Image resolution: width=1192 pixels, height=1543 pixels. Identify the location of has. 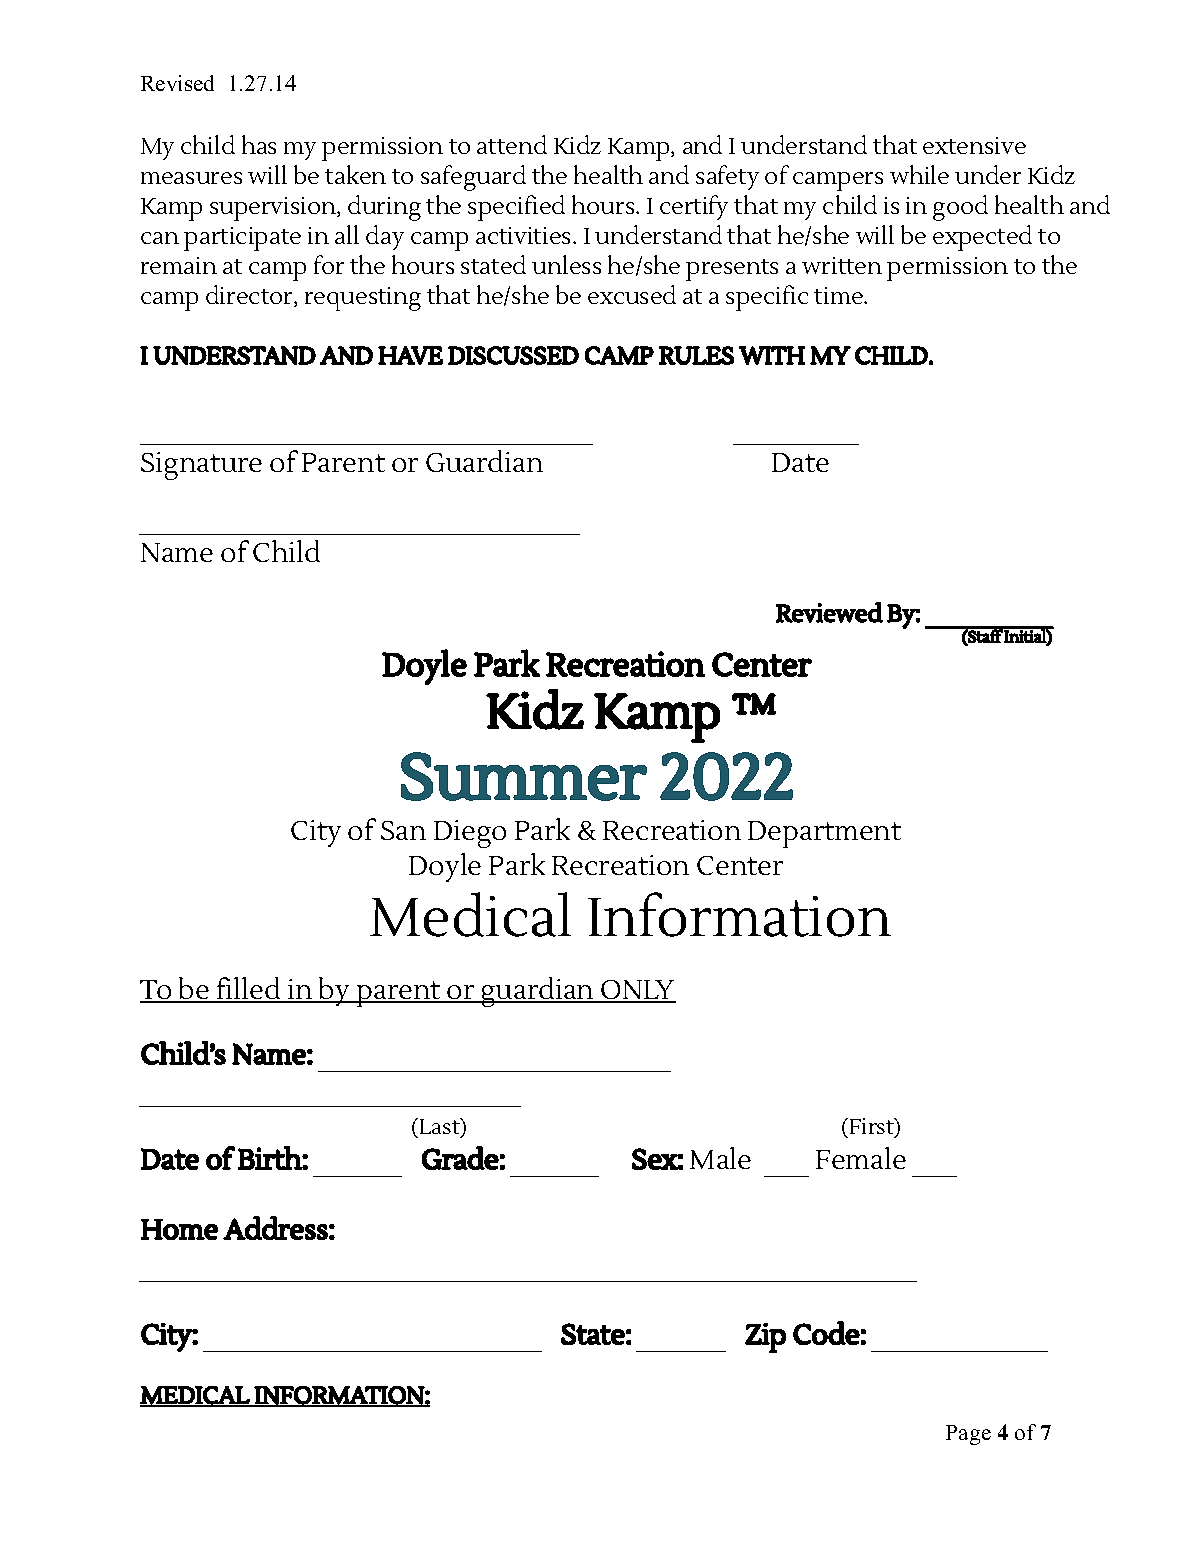
(259, 144).
